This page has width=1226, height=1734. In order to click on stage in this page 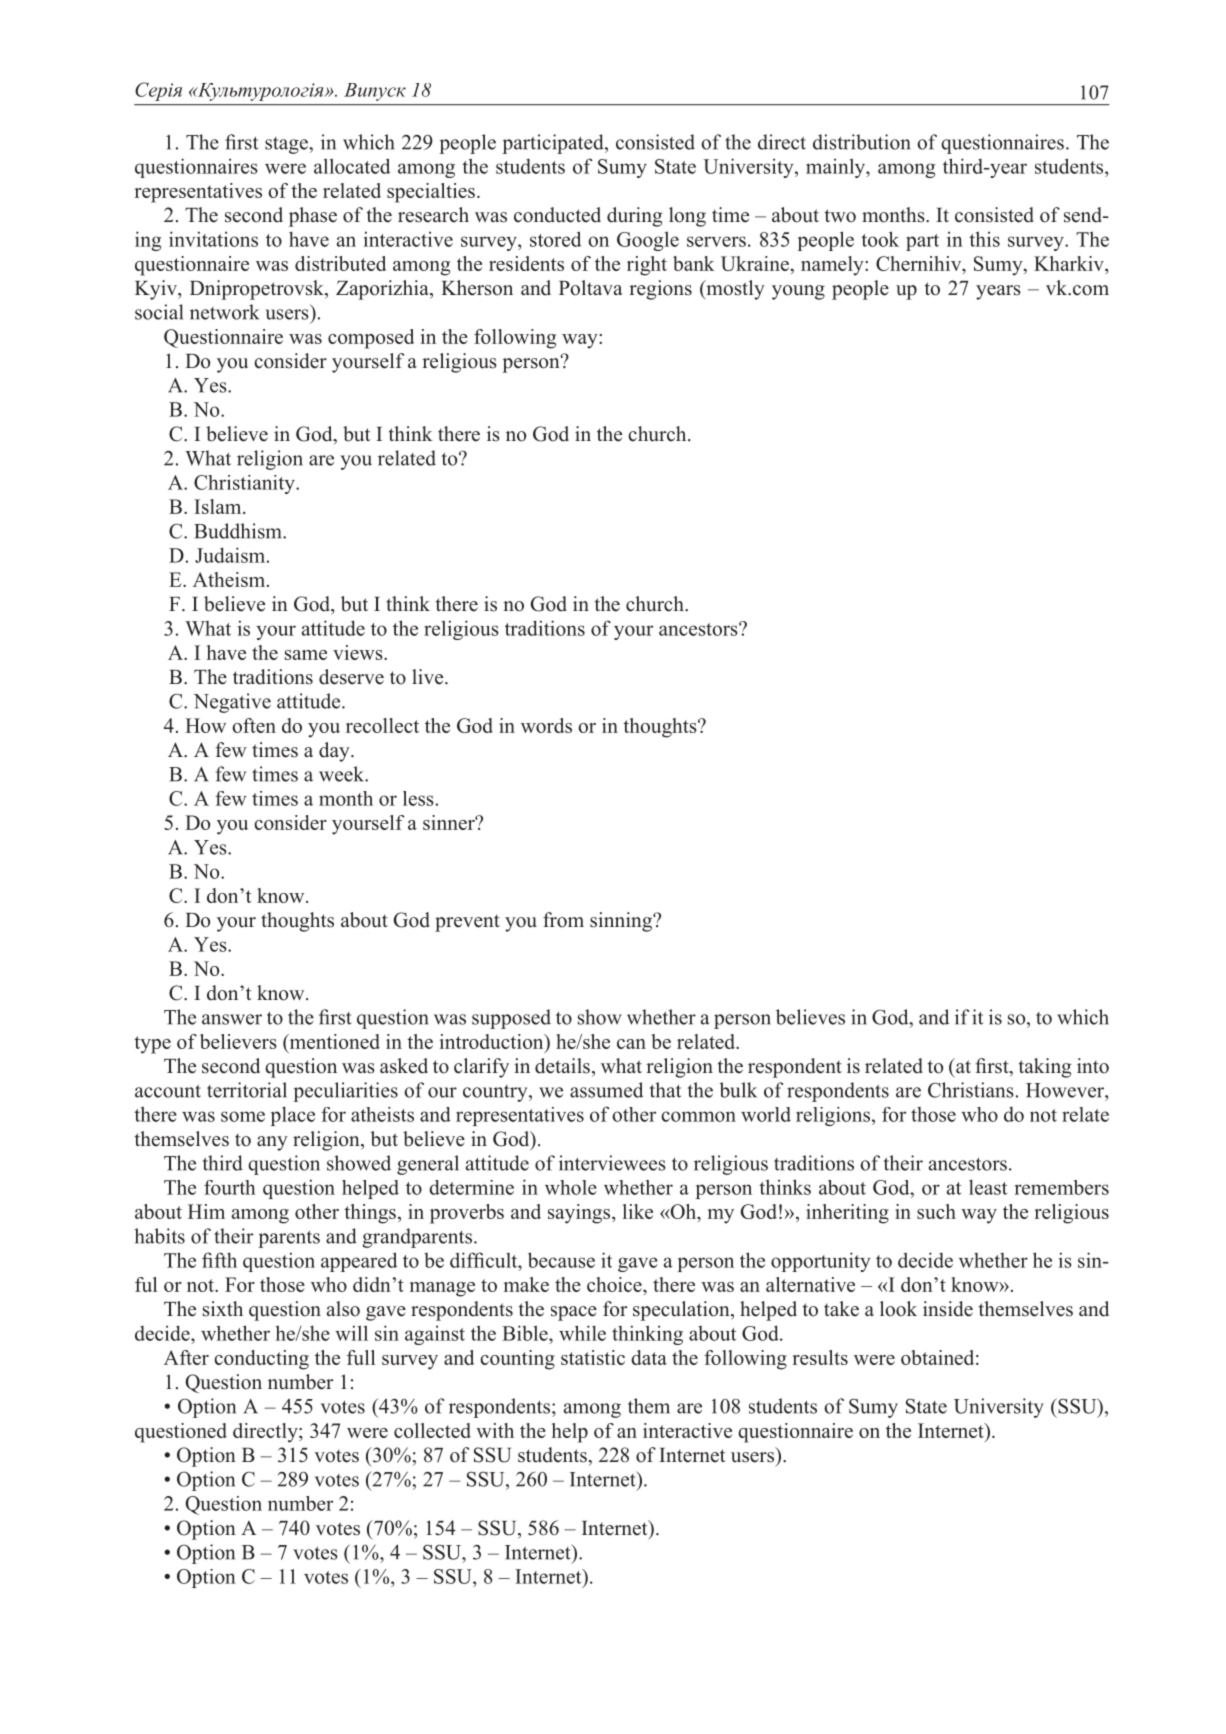, I will do `click(287, 145)`.
